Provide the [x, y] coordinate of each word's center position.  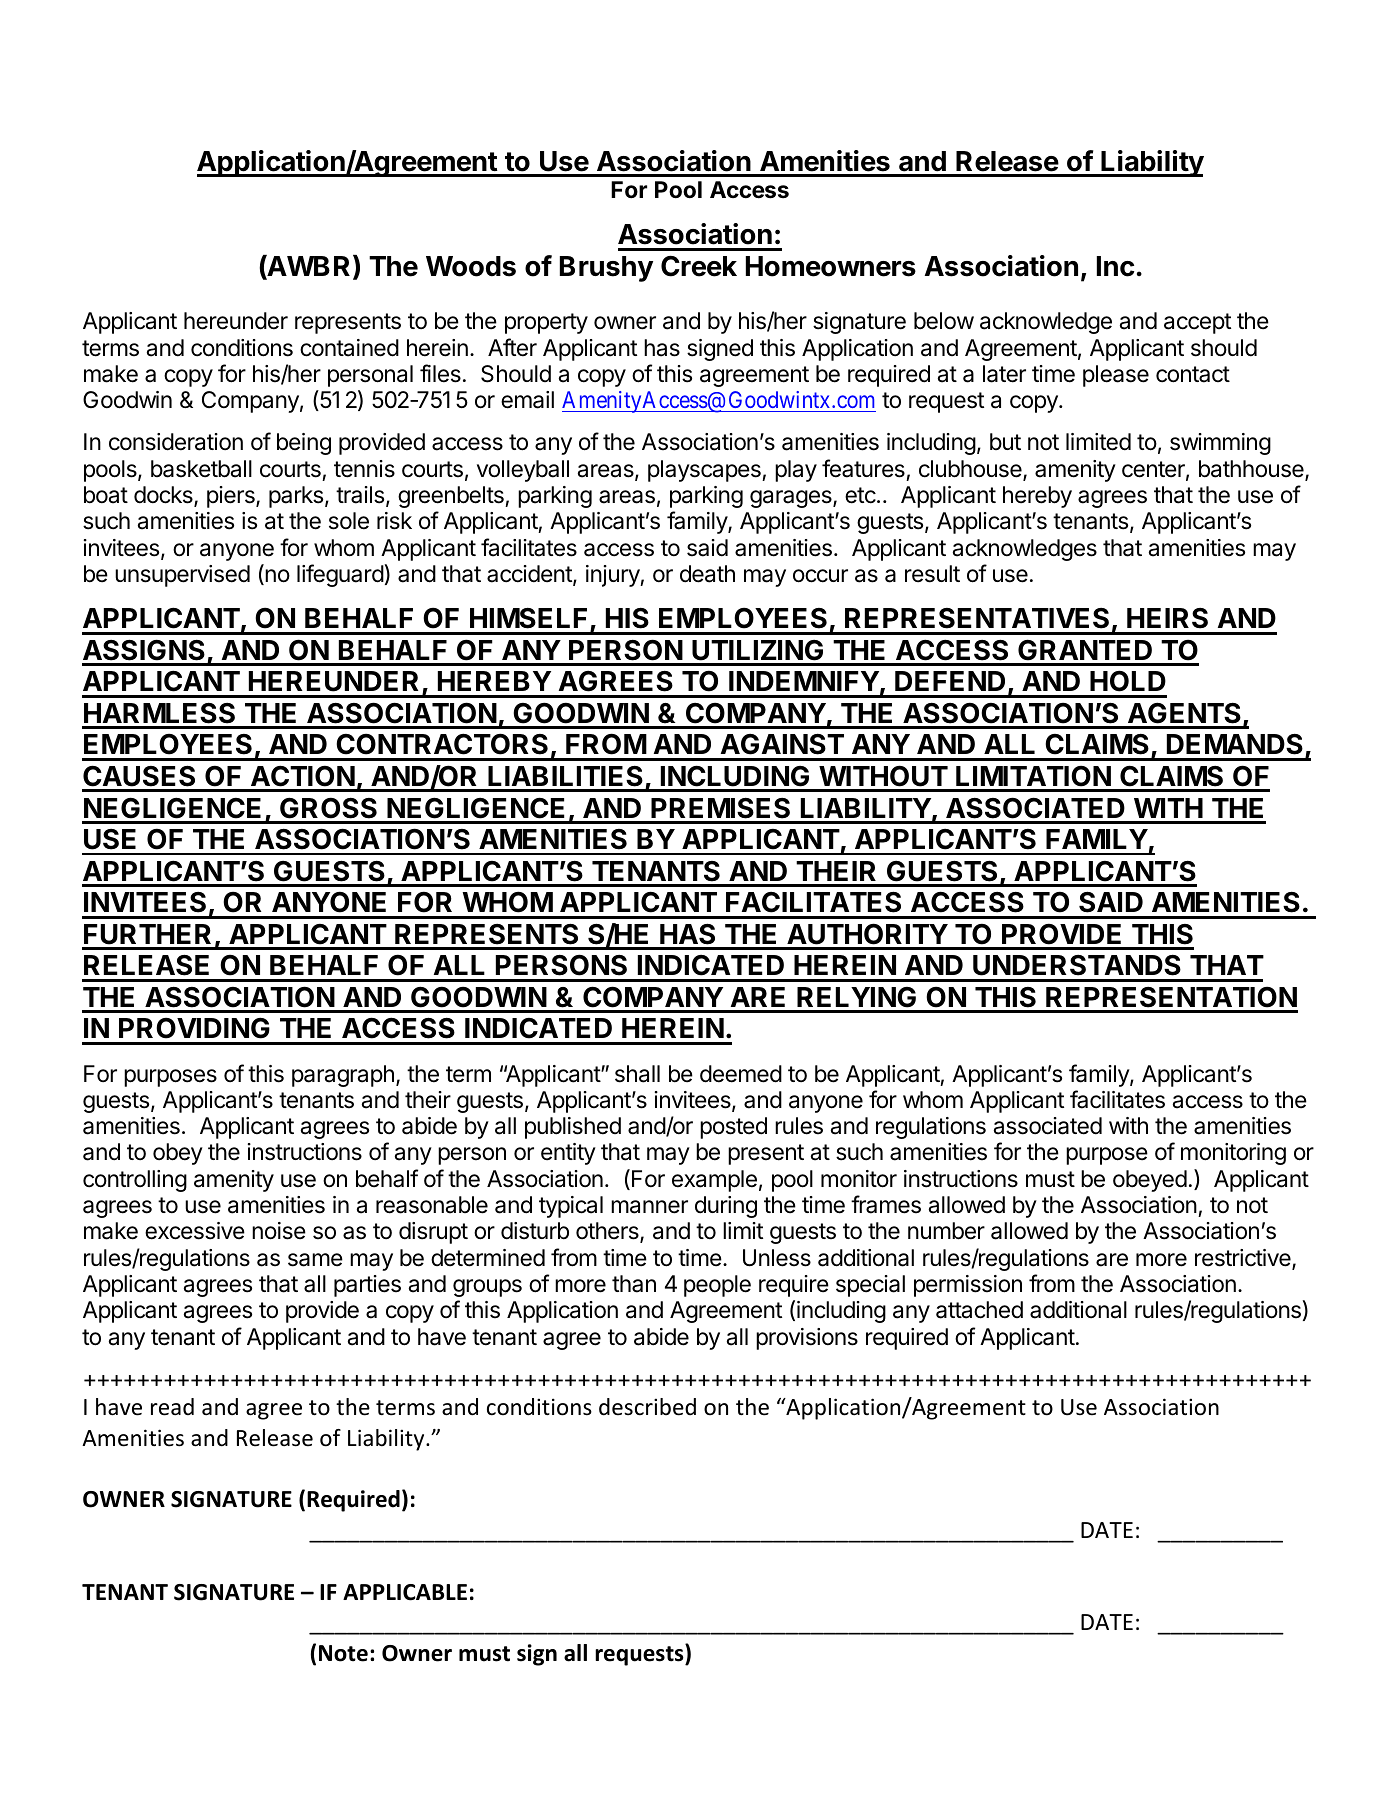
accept [1197, 323]
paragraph [343, 1076]
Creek [699, 266]
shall [637, 1074]
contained [349, 348]
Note [343, 1653]
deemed [741, 1074]
